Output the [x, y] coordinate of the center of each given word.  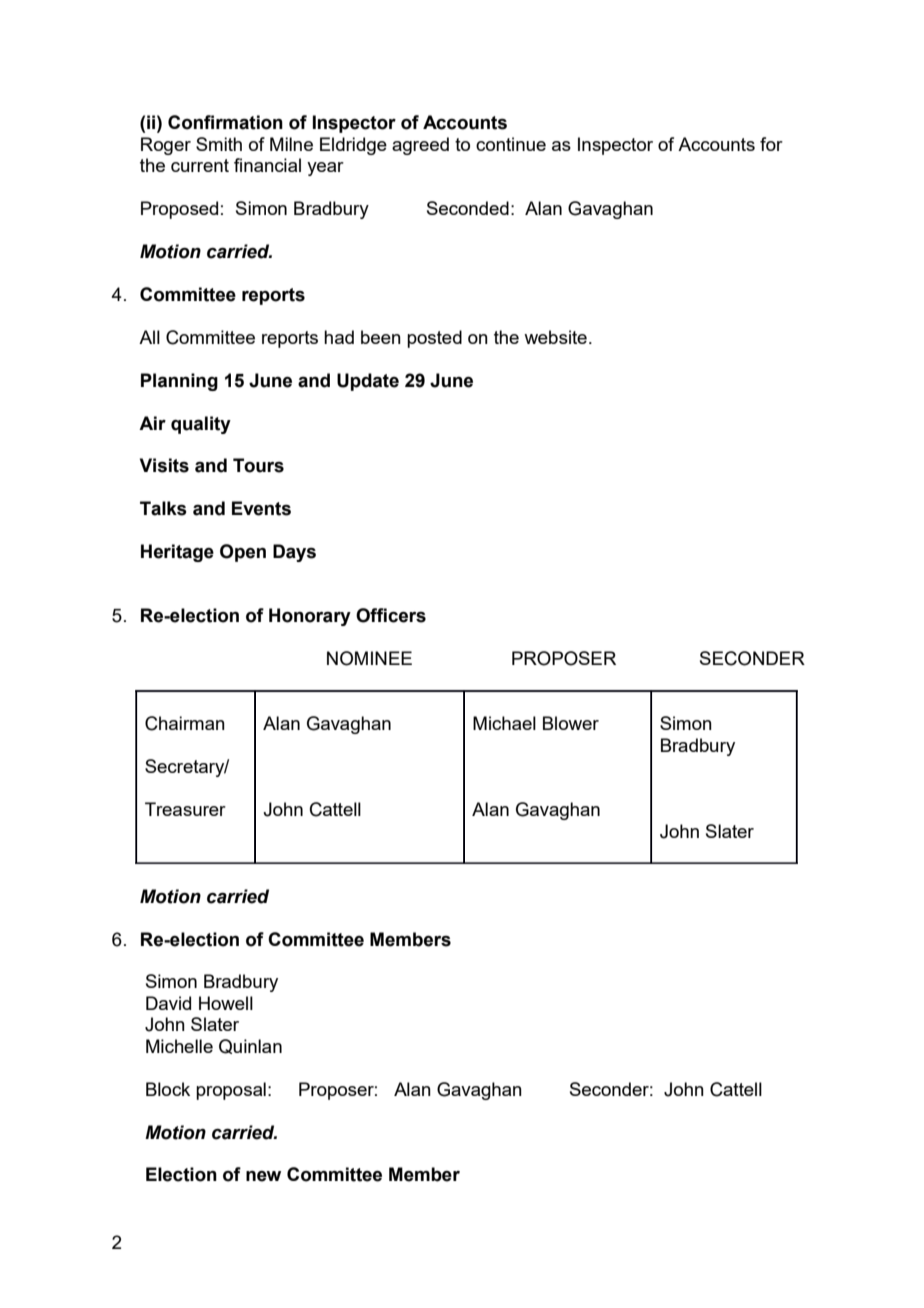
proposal [231, 1091]
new [263, 1176]
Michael [504, 723]
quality [201, 425]
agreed [420, 146]
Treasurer [185, 809]
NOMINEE [369, 658]
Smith [219, 144]
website [555, 337]
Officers [391, 615]
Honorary [310, 617]
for [771, 144]
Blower [571, 723]
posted [434, 339]
